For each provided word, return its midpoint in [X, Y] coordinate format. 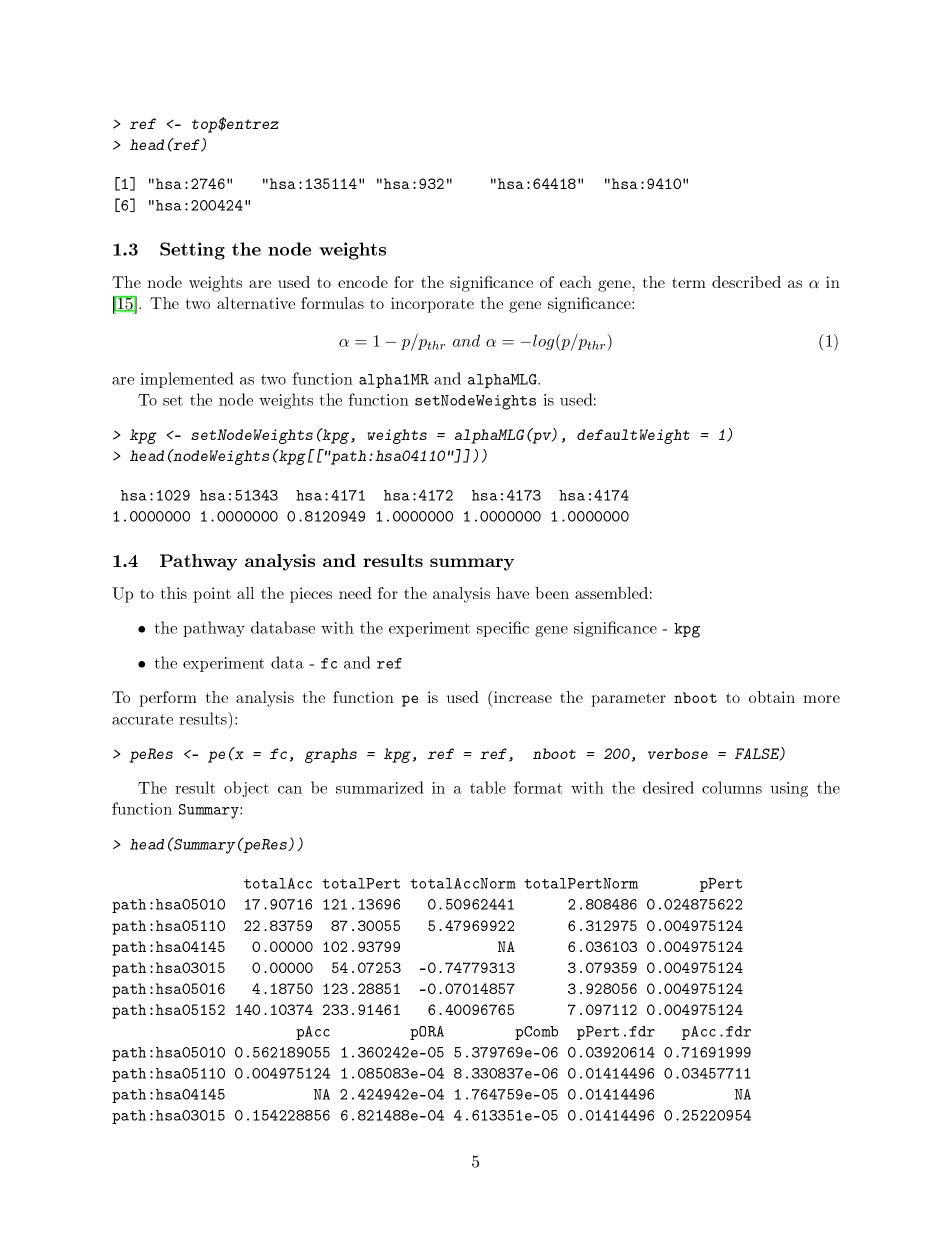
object [246, 789]
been [552, 593]
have [512, 593]
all [245, 593]
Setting [192, 251]
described [746, 282]
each [576, 282]
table [488, 787]
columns [732, 787]
